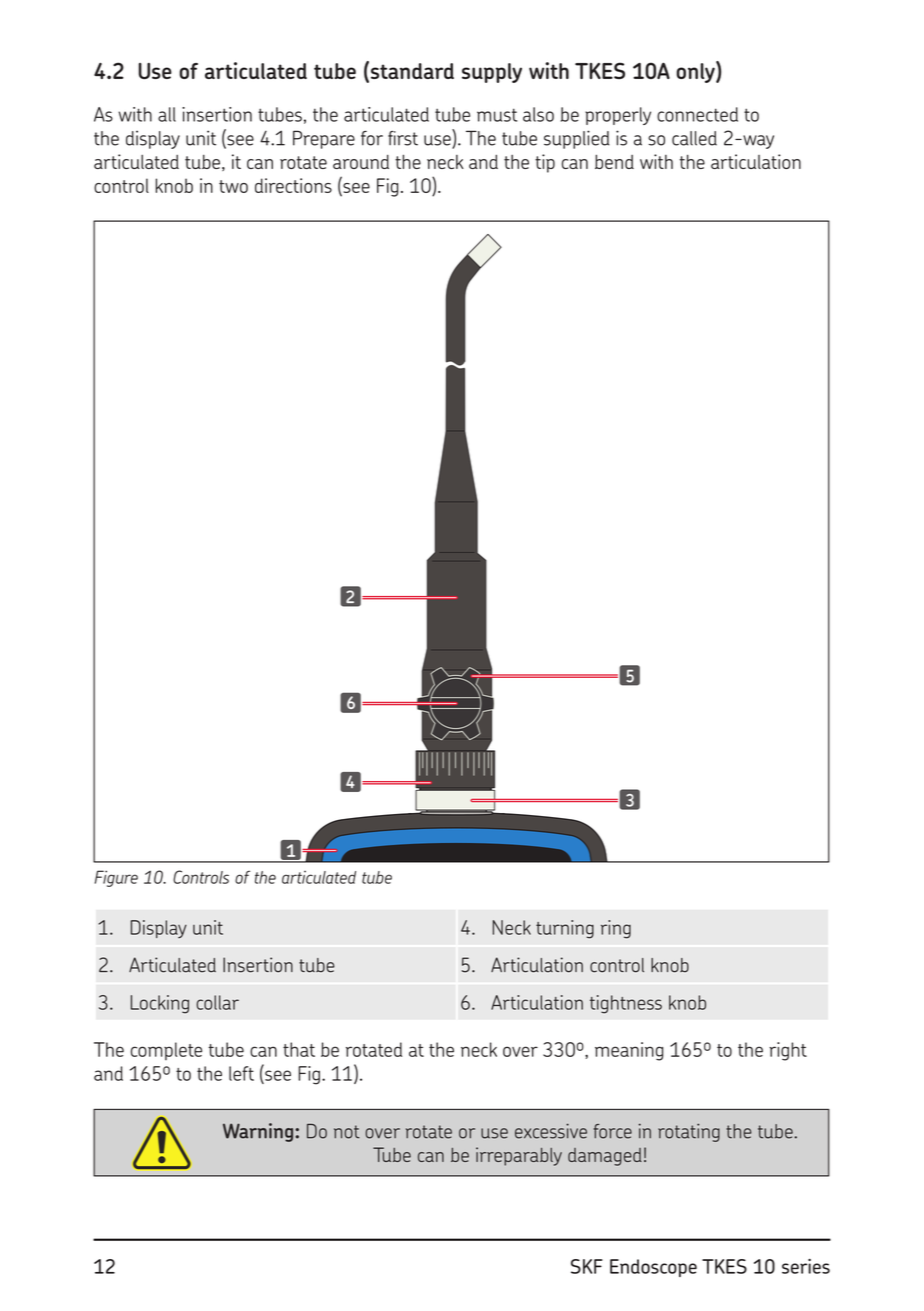 This document has width=924, height=1311. I want to click on Endoscope, so click(653, 1268).
